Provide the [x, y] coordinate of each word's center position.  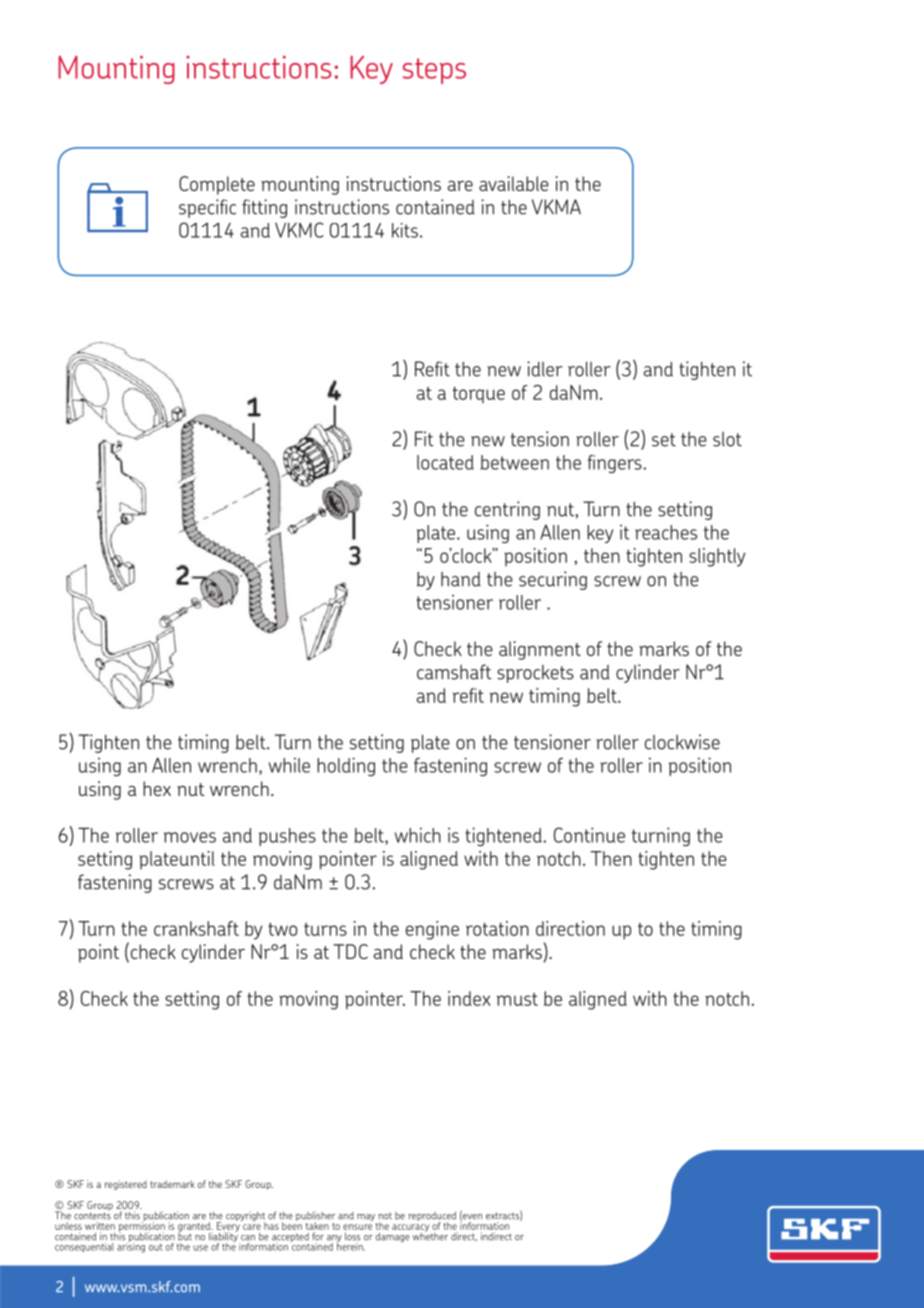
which [418, 835]
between [515, 462]
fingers [616, 464]
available [514, 183]
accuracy [410, 1229]
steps [434, 71]
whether [430, 1235]
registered [126, 1185]
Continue [589, 835]
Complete [217, 185]
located [445, 462]
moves [190, 837]
